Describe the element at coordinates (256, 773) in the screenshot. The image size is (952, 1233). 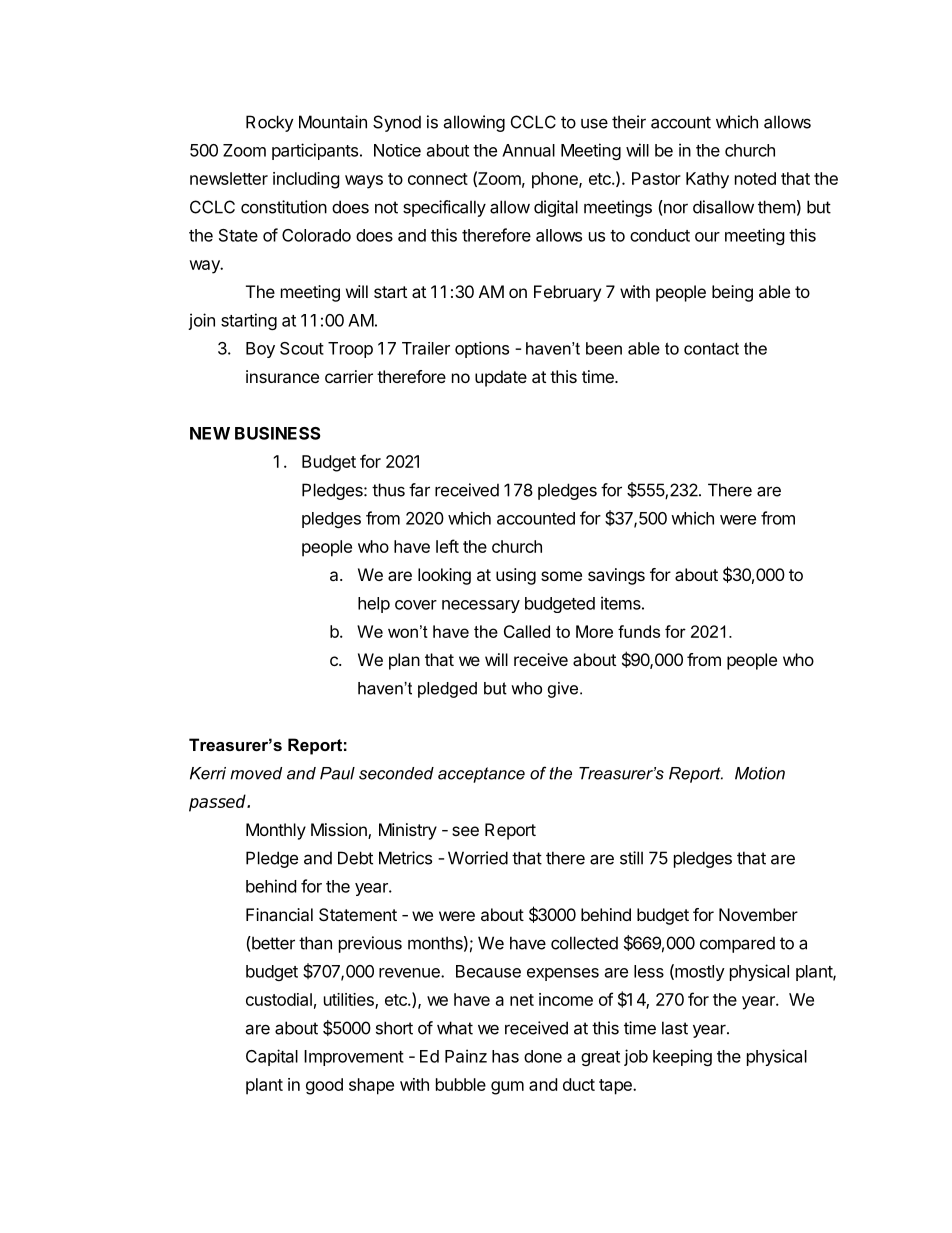
I see `moved` at that location.
